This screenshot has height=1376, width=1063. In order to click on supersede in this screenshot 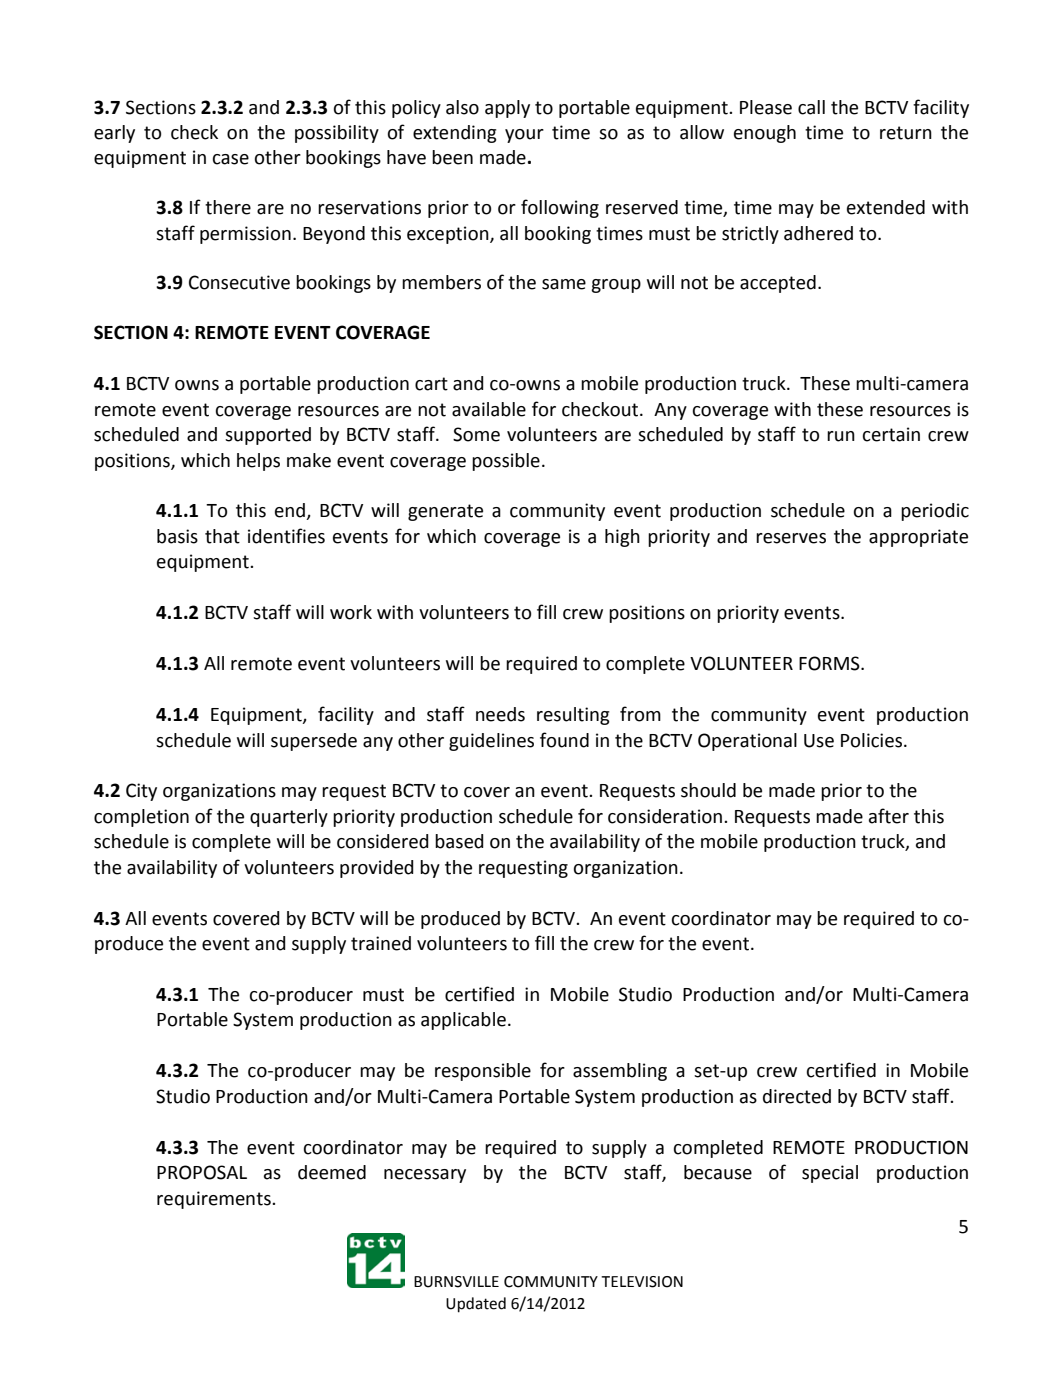, I will do `click(314, 742)`.
